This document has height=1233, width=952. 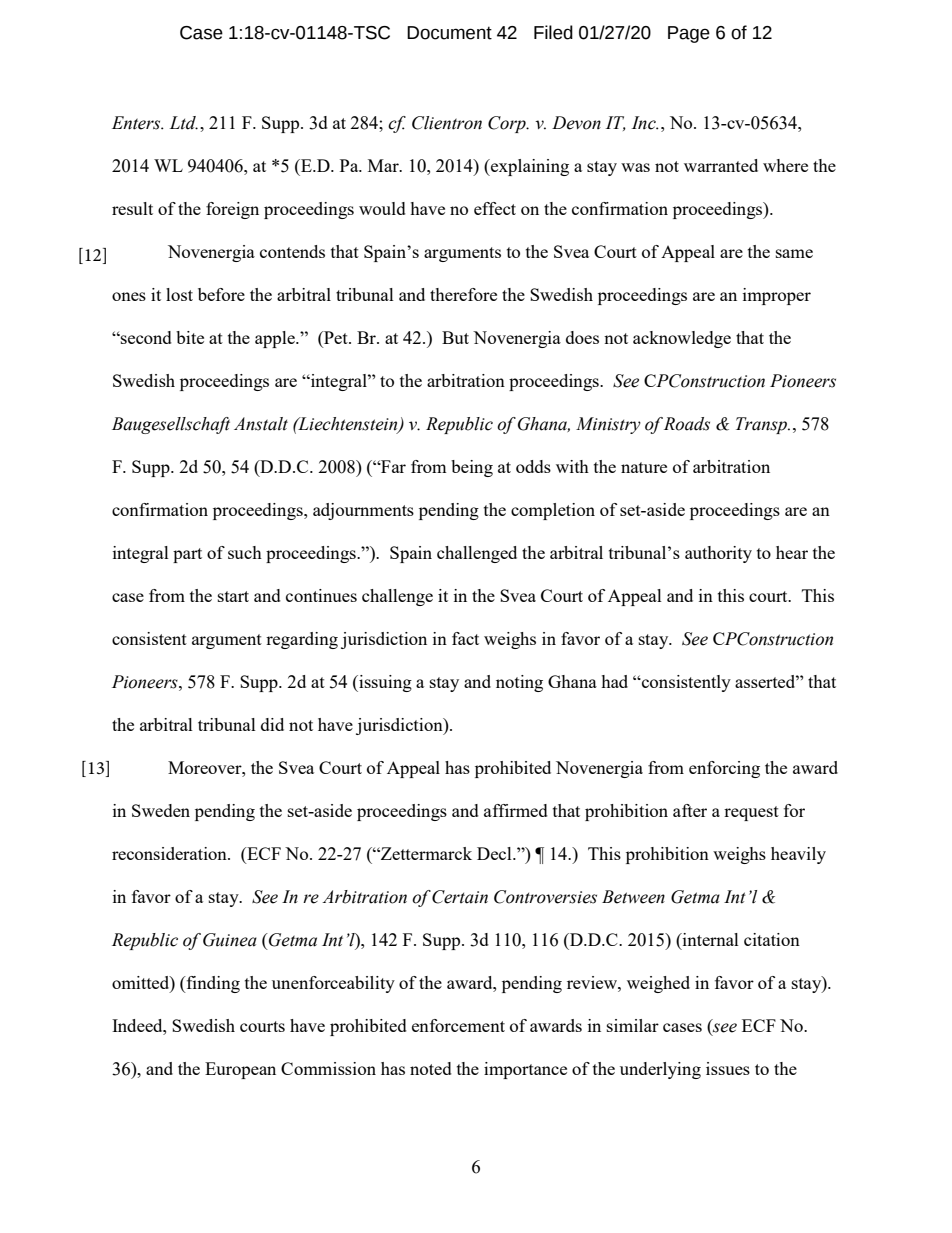 I want to click on authority, so click(x=718, y=554).
